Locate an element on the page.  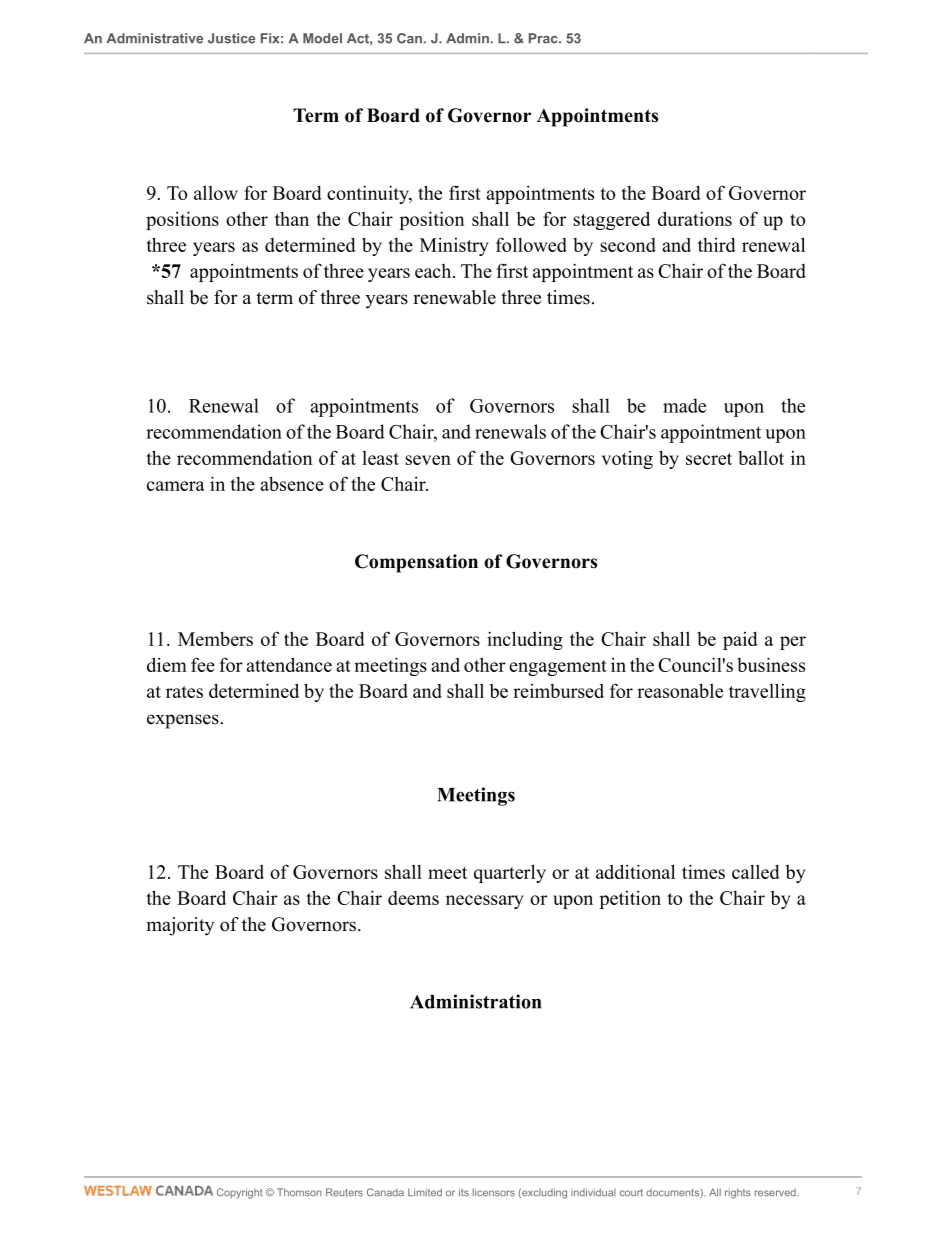
Model is located at coordinates (322, 38).
